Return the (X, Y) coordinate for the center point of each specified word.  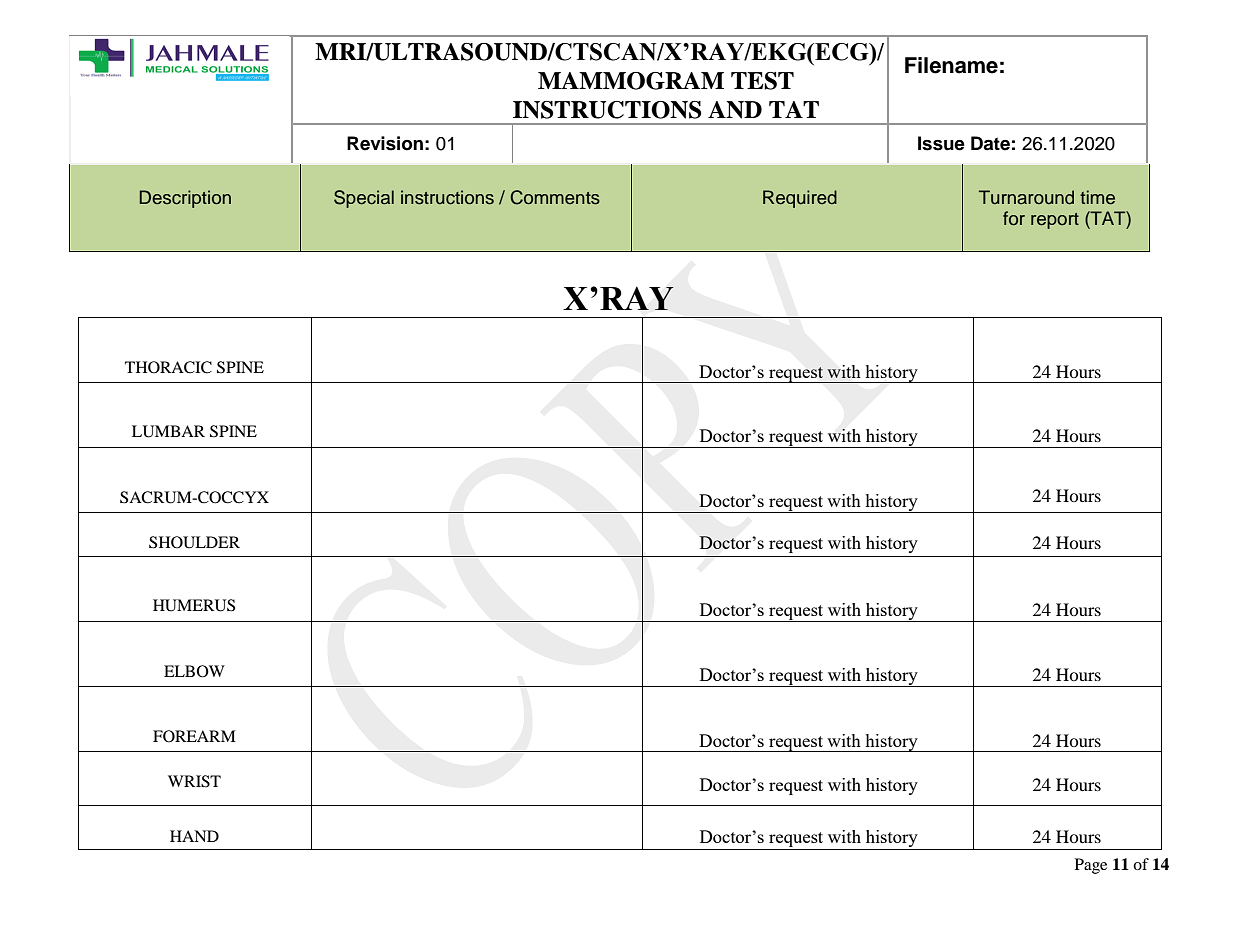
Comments (555, 197)
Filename (951, 65)
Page (1091, 866)
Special (364, 199)
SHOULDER (194, 542)
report (1055, 221)
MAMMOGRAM (631, 81)
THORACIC (168, 367)
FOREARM (194, 736)
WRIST (194, 781)
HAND (194, 836)
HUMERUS (194, 605)
